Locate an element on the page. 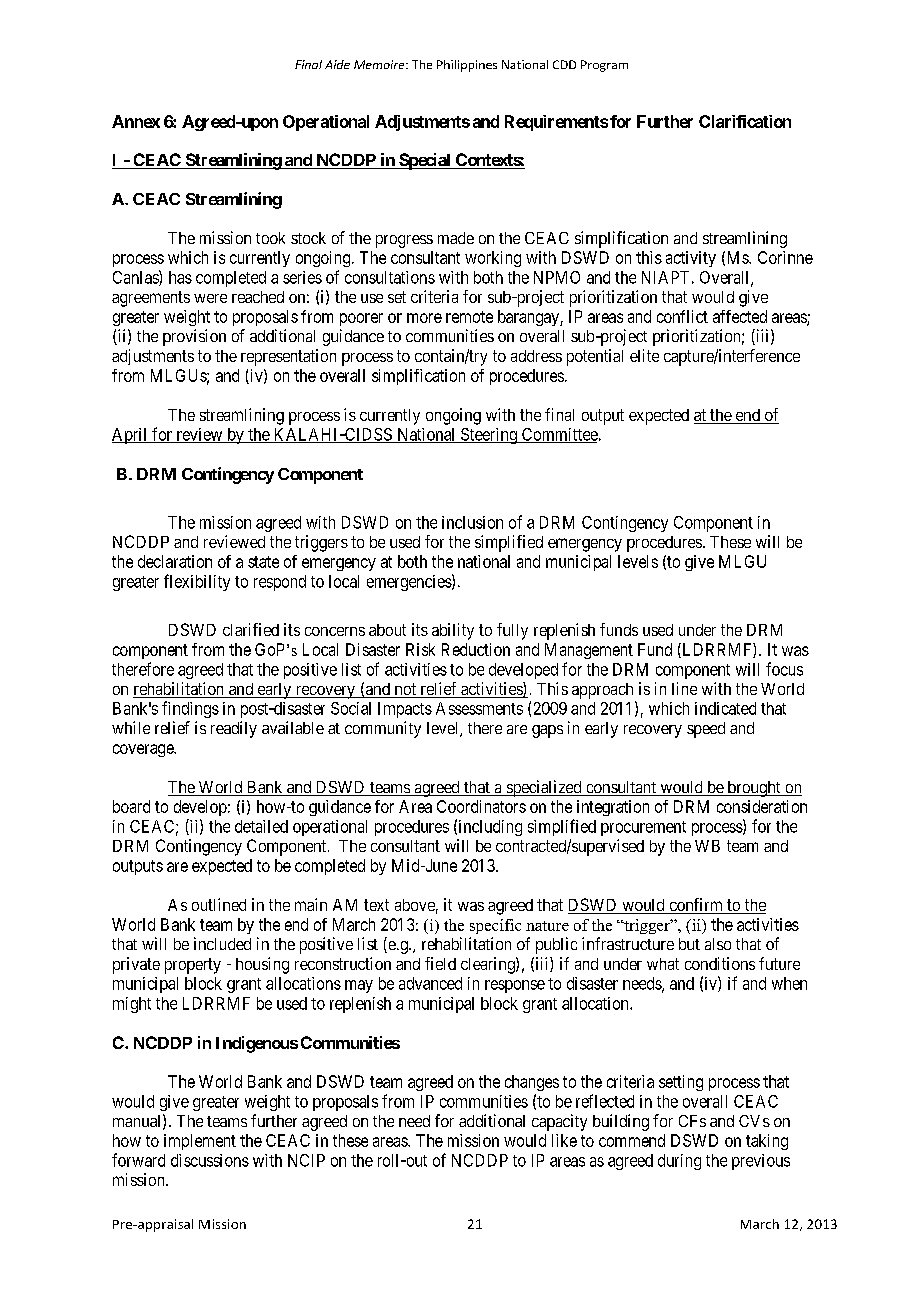  Clarification is located at coordinates (745, 121).
